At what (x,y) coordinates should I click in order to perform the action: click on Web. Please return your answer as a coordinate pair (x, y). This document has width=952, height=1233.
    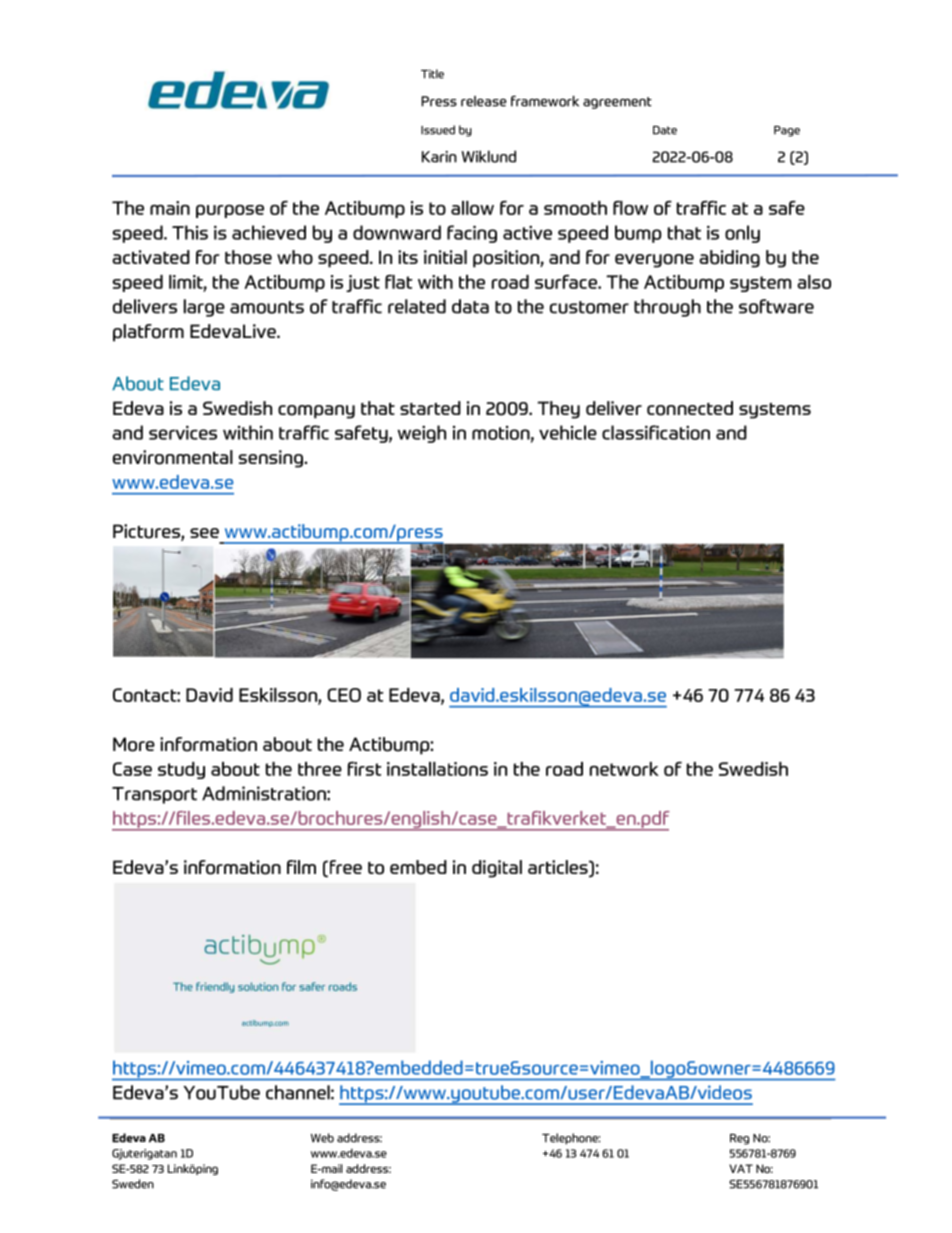
    Looking at the image, I should click on (322, 1138).
